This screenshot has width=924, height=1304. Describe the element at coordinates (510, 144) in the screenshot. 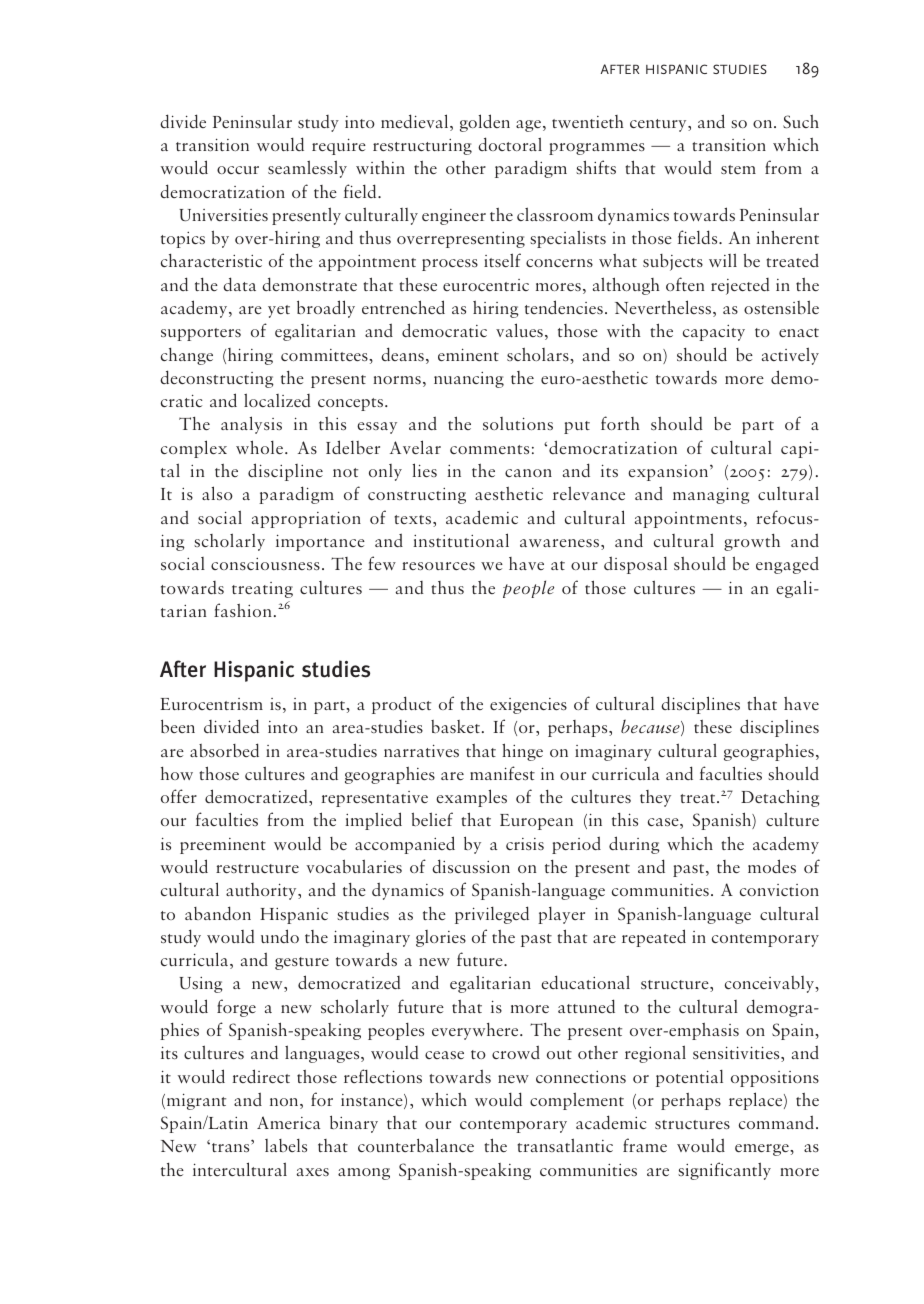

I see `doctoral` at that location.
